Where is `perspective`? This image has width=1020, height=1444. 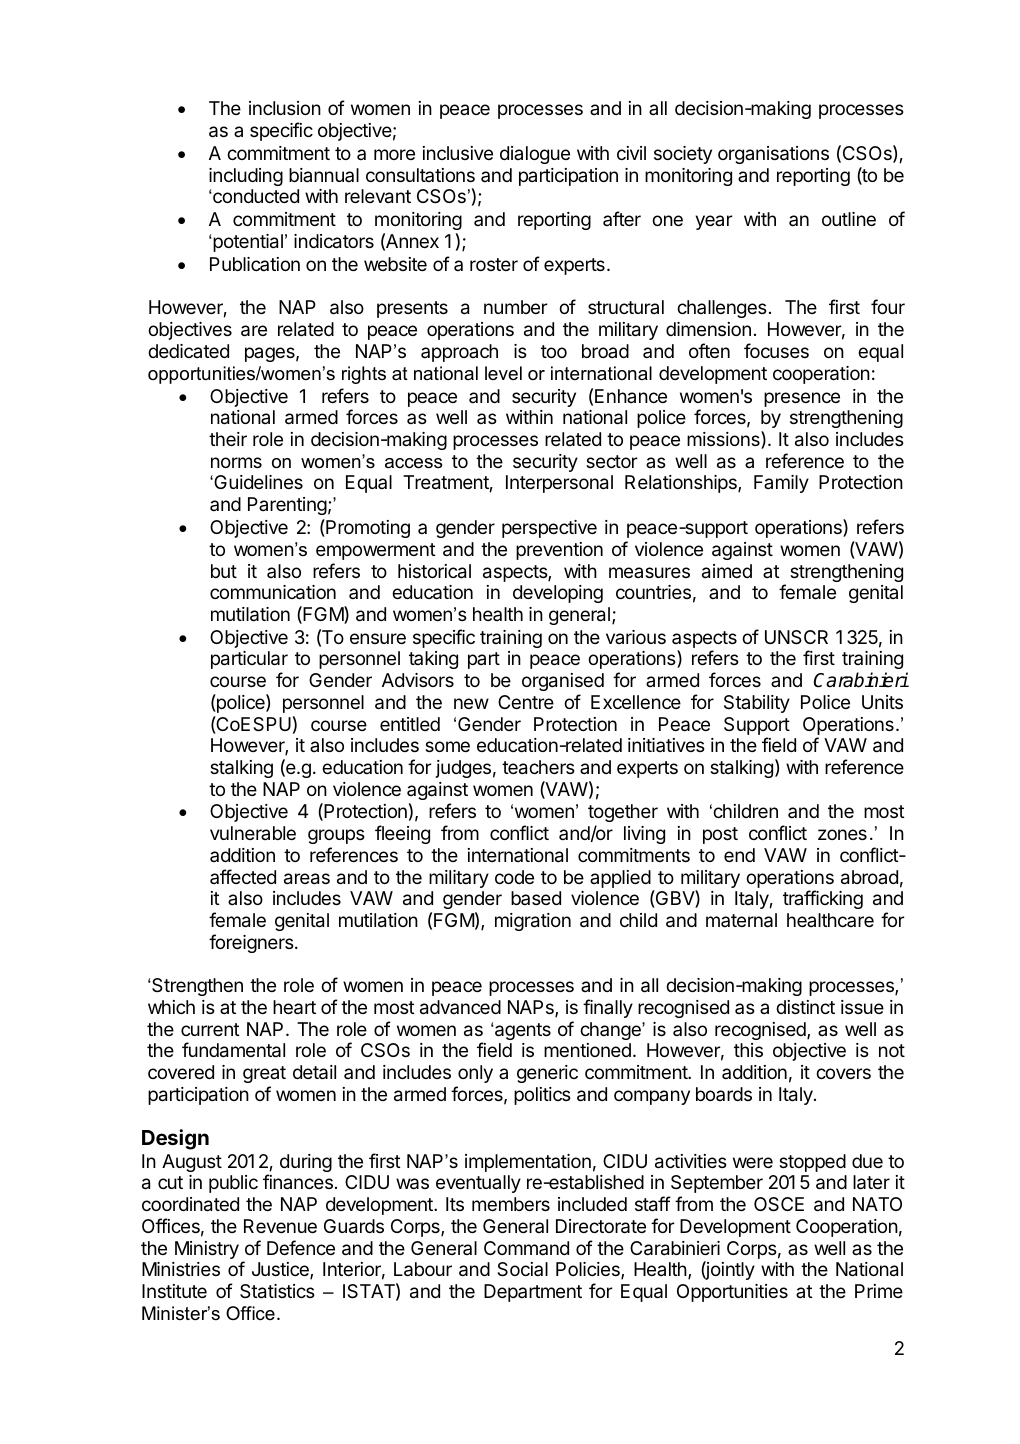 perspective is located at coordinates (549, 529).
